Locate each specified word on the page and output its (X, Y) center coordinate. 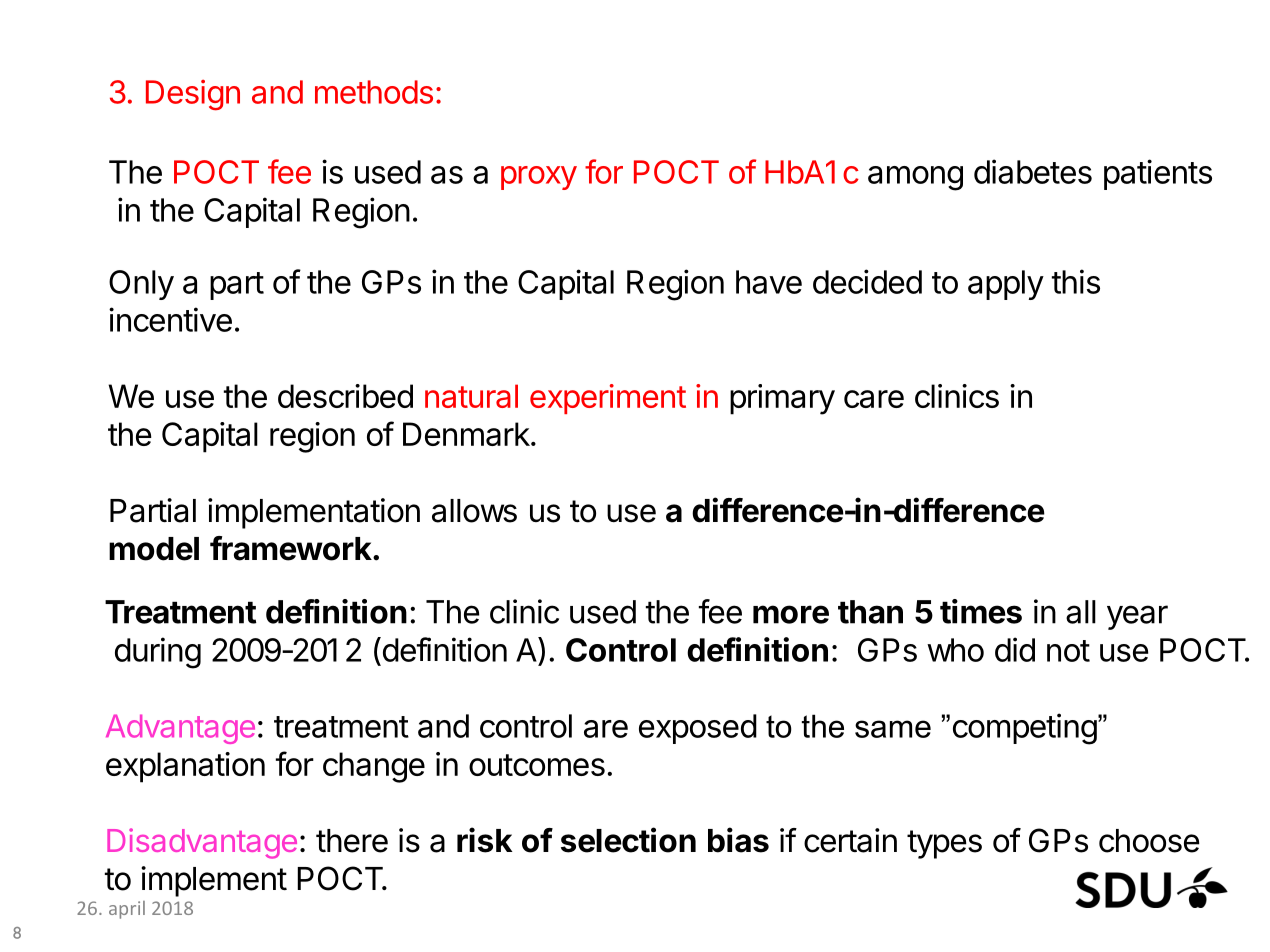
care (874, 399)
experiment (608, 399)
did (1015, 649)
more (791, 614)
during (158, 653)
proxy (539, 178)
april (127, 910)
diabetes (1033, 171)
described (345, 396)
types (944, 844)
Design (193, 95)
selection (628, 840)
